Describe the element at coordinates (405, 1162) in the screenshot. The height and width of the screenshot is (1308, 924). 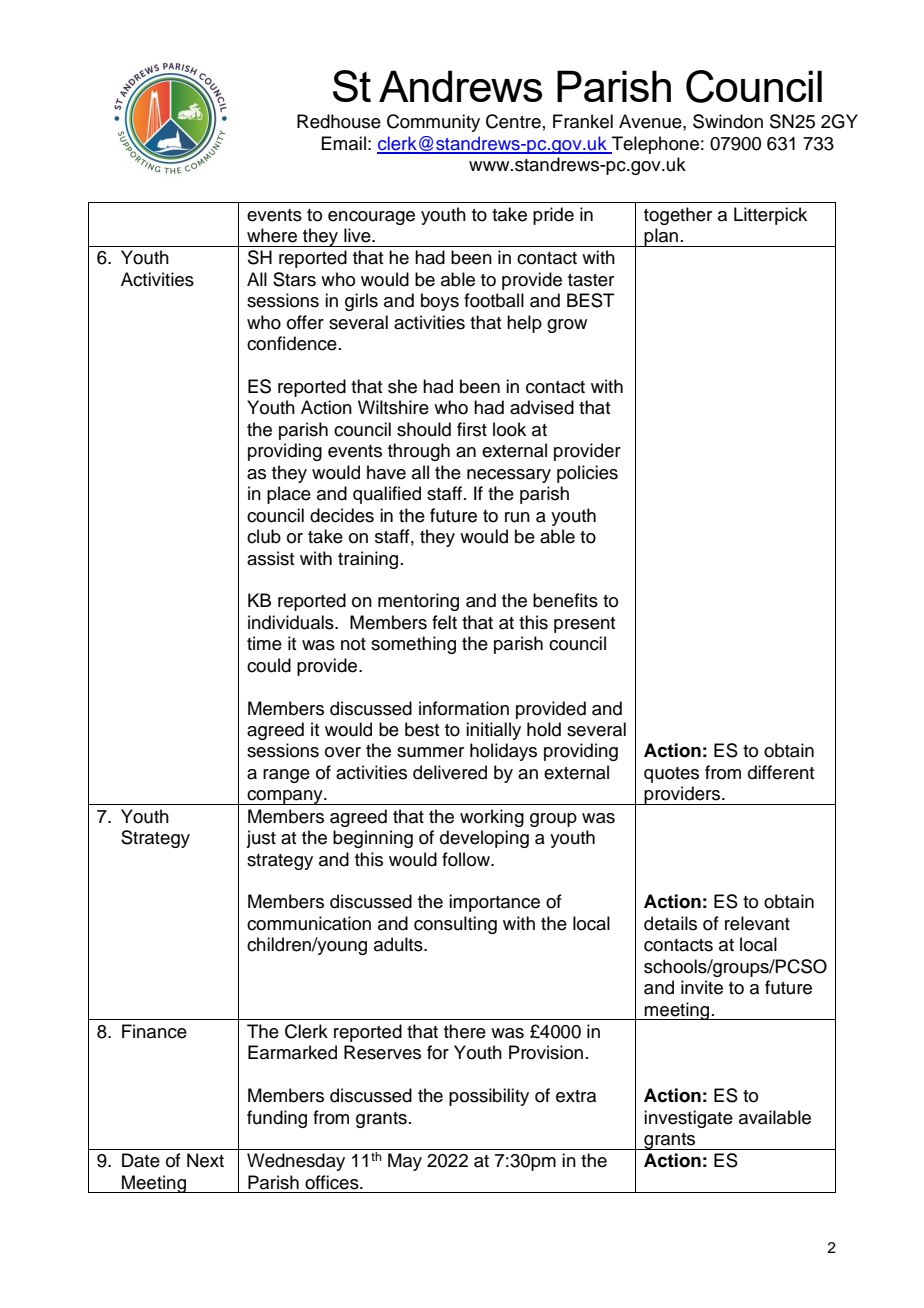
I see `May` at that location.
